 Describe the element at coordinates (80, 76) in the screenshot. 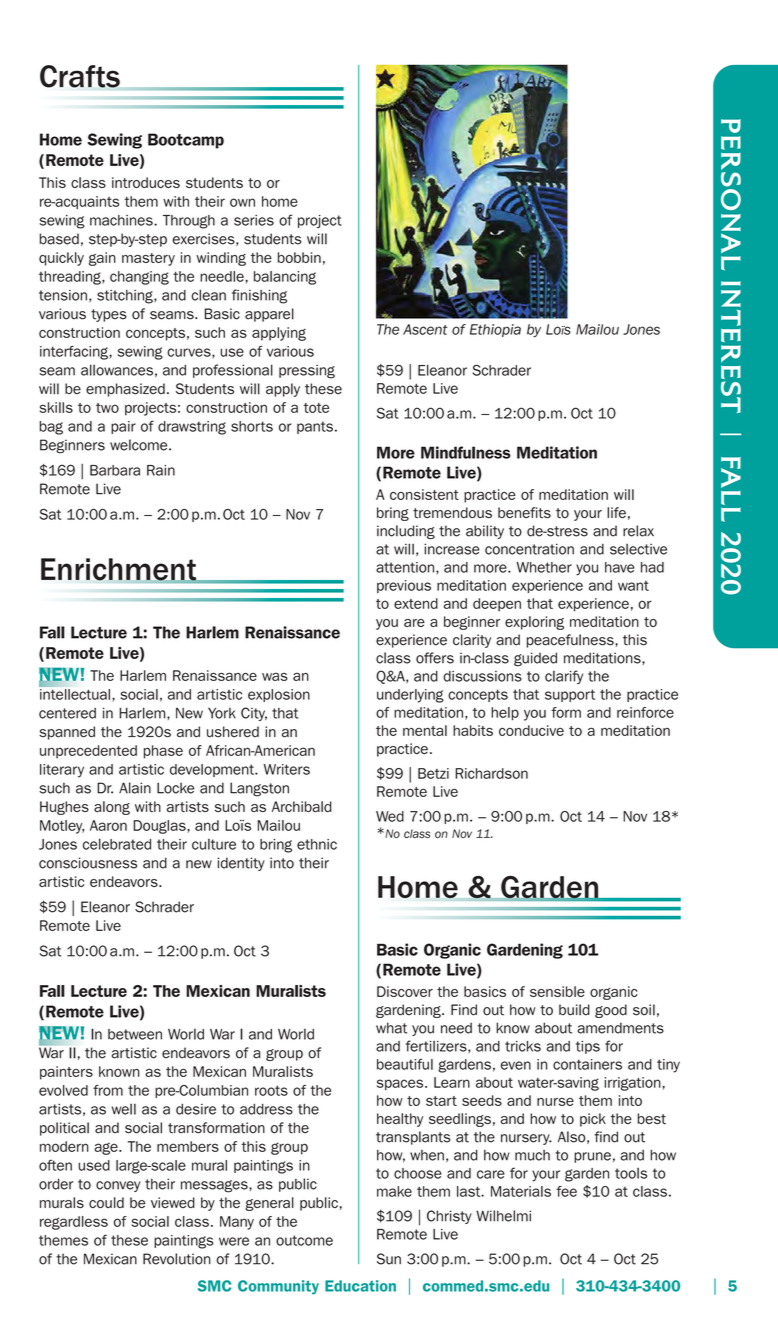

I see `Crafts` at that location.
